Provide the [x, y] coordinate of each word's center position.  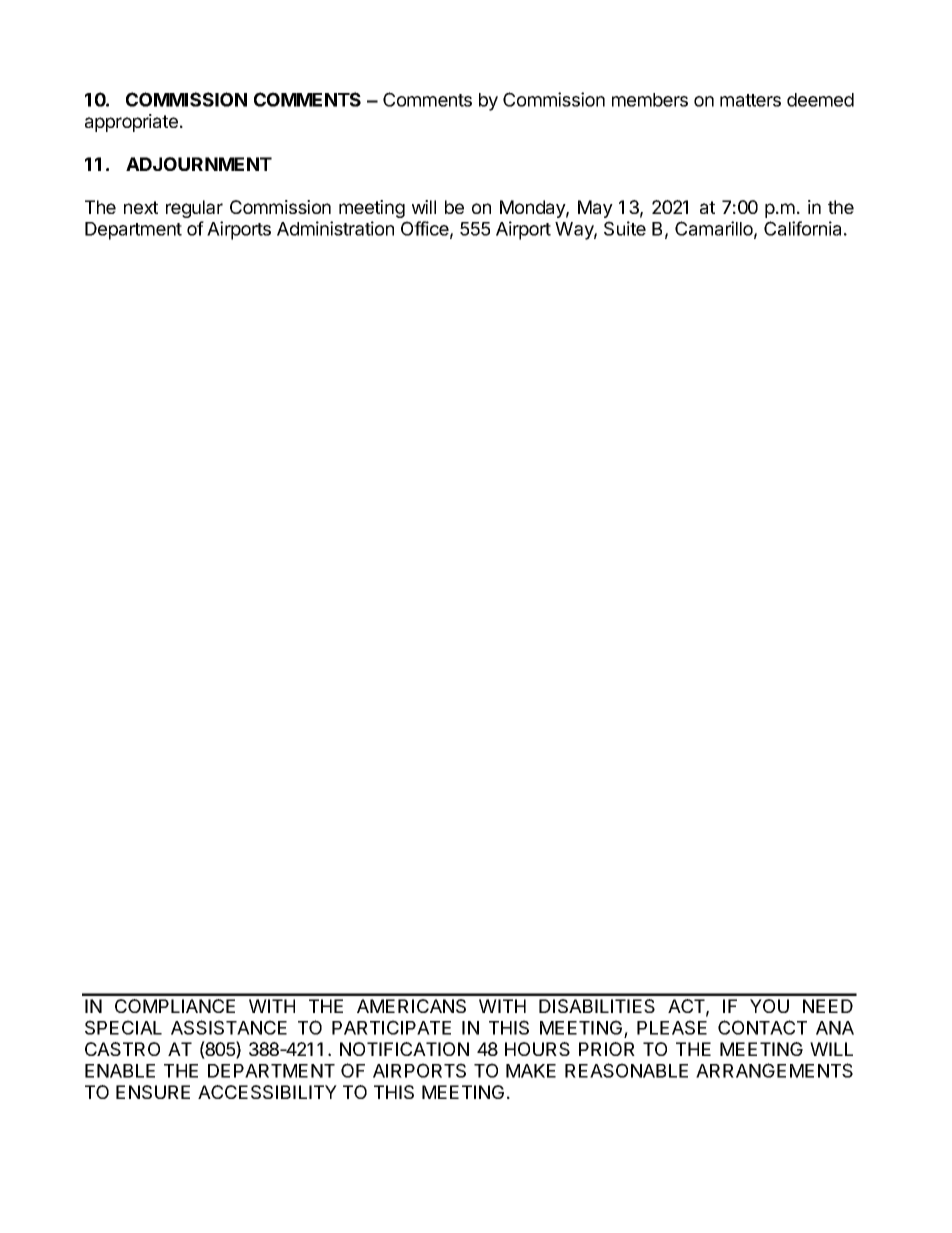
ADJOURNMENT [199, 164]
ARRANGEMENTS [774, 1070]
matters [750, 100]
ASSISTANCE [229, 1027]
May [595, 209]
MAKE [531, 1071]
